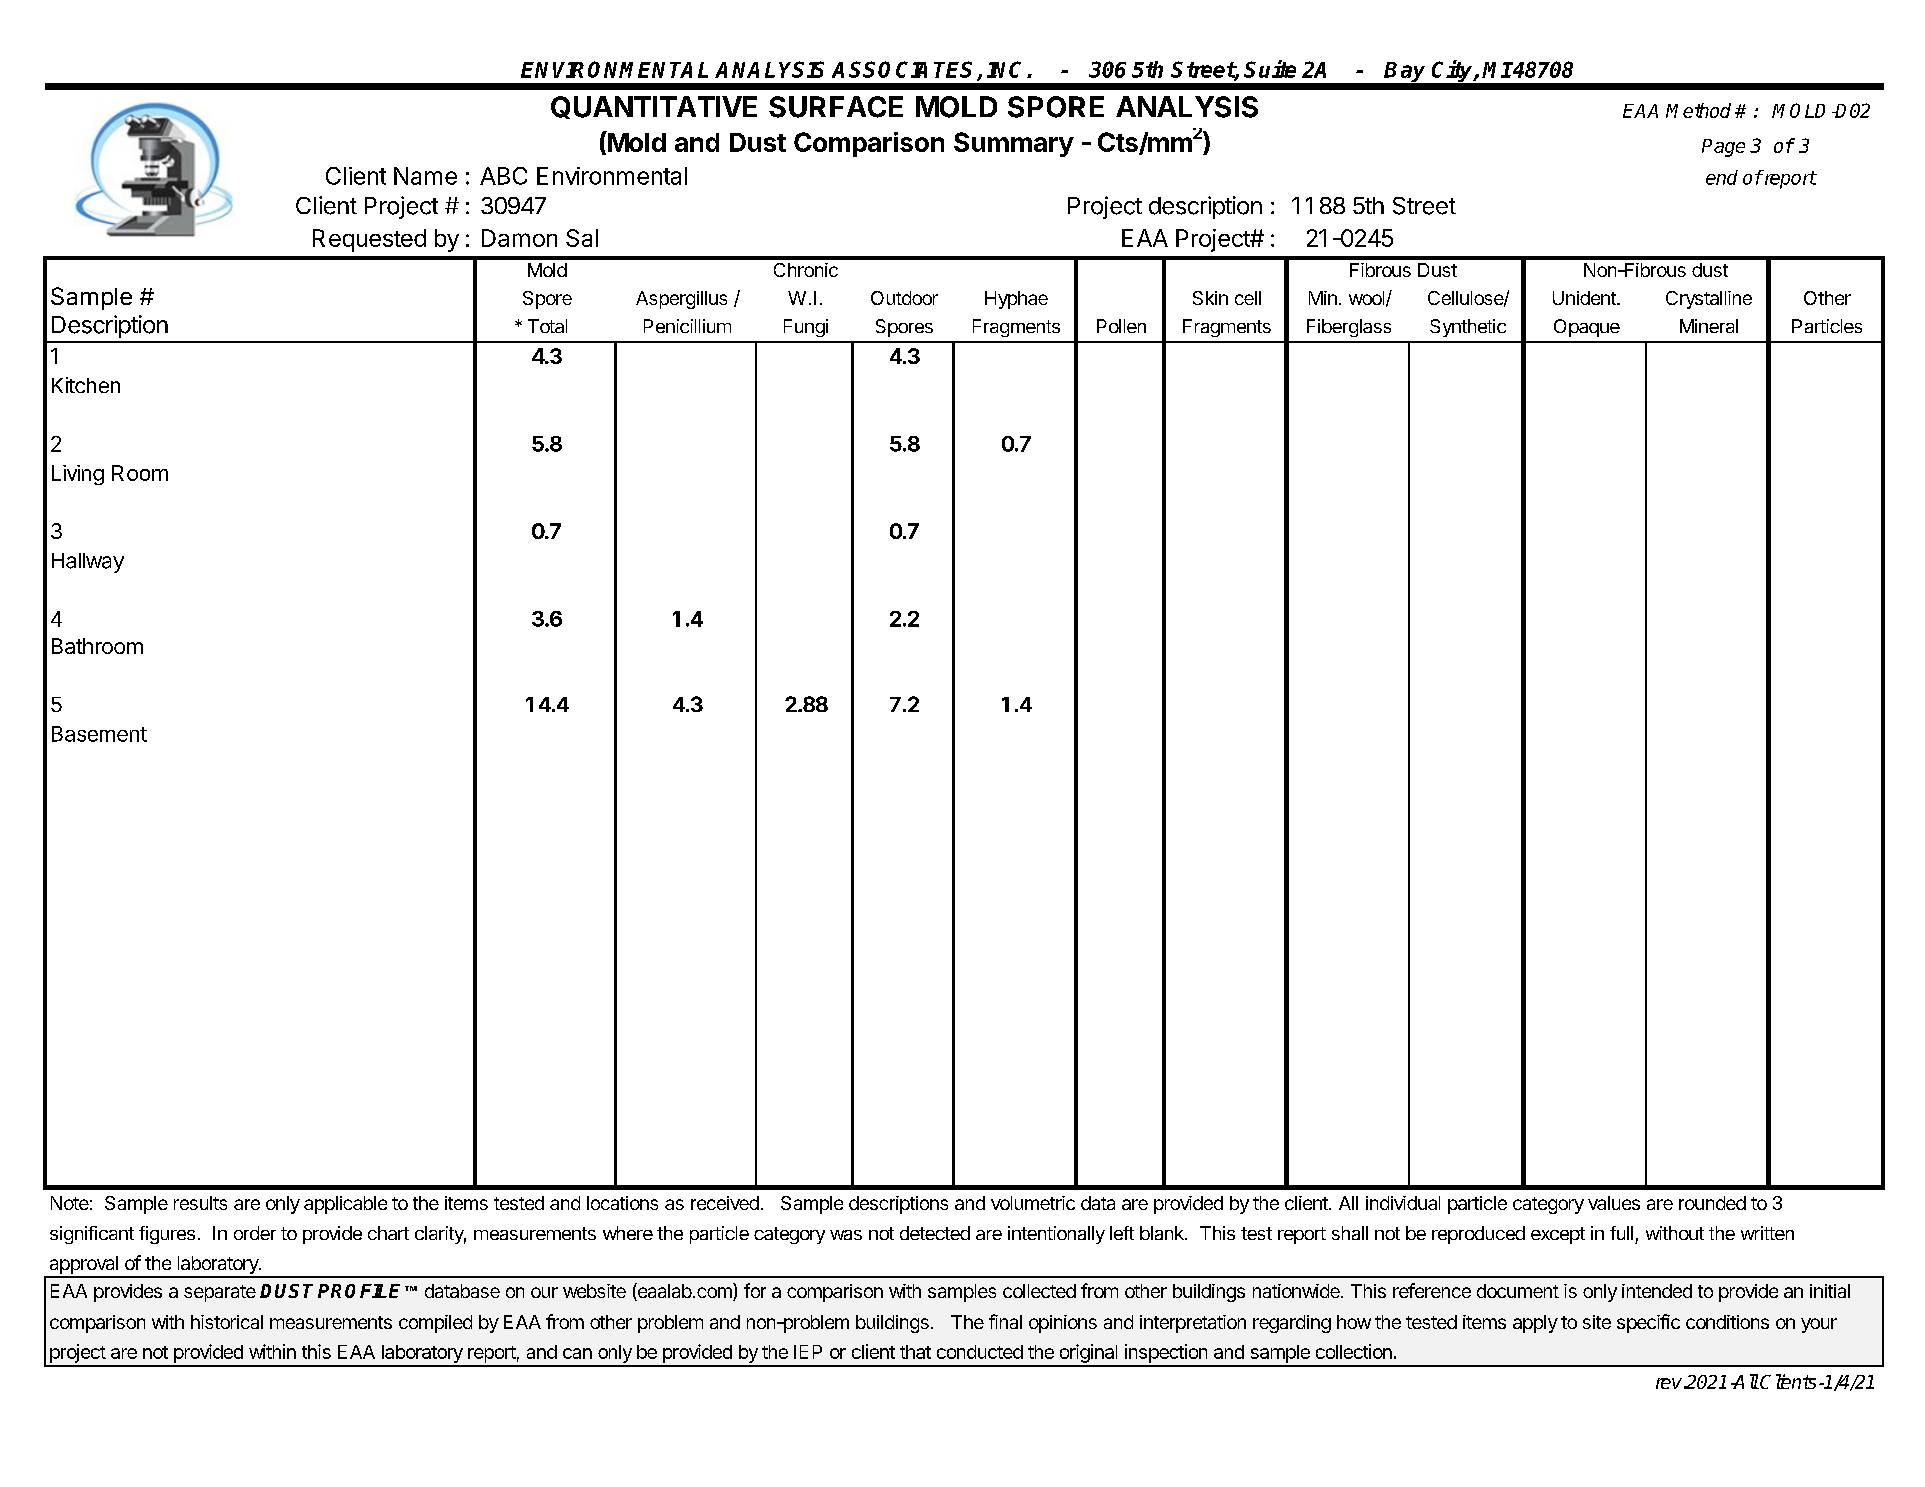 The image size is (1925, 1487). Describe the element at coordinates (99, 734) in the screenshot. I see `Basement` at that location.
